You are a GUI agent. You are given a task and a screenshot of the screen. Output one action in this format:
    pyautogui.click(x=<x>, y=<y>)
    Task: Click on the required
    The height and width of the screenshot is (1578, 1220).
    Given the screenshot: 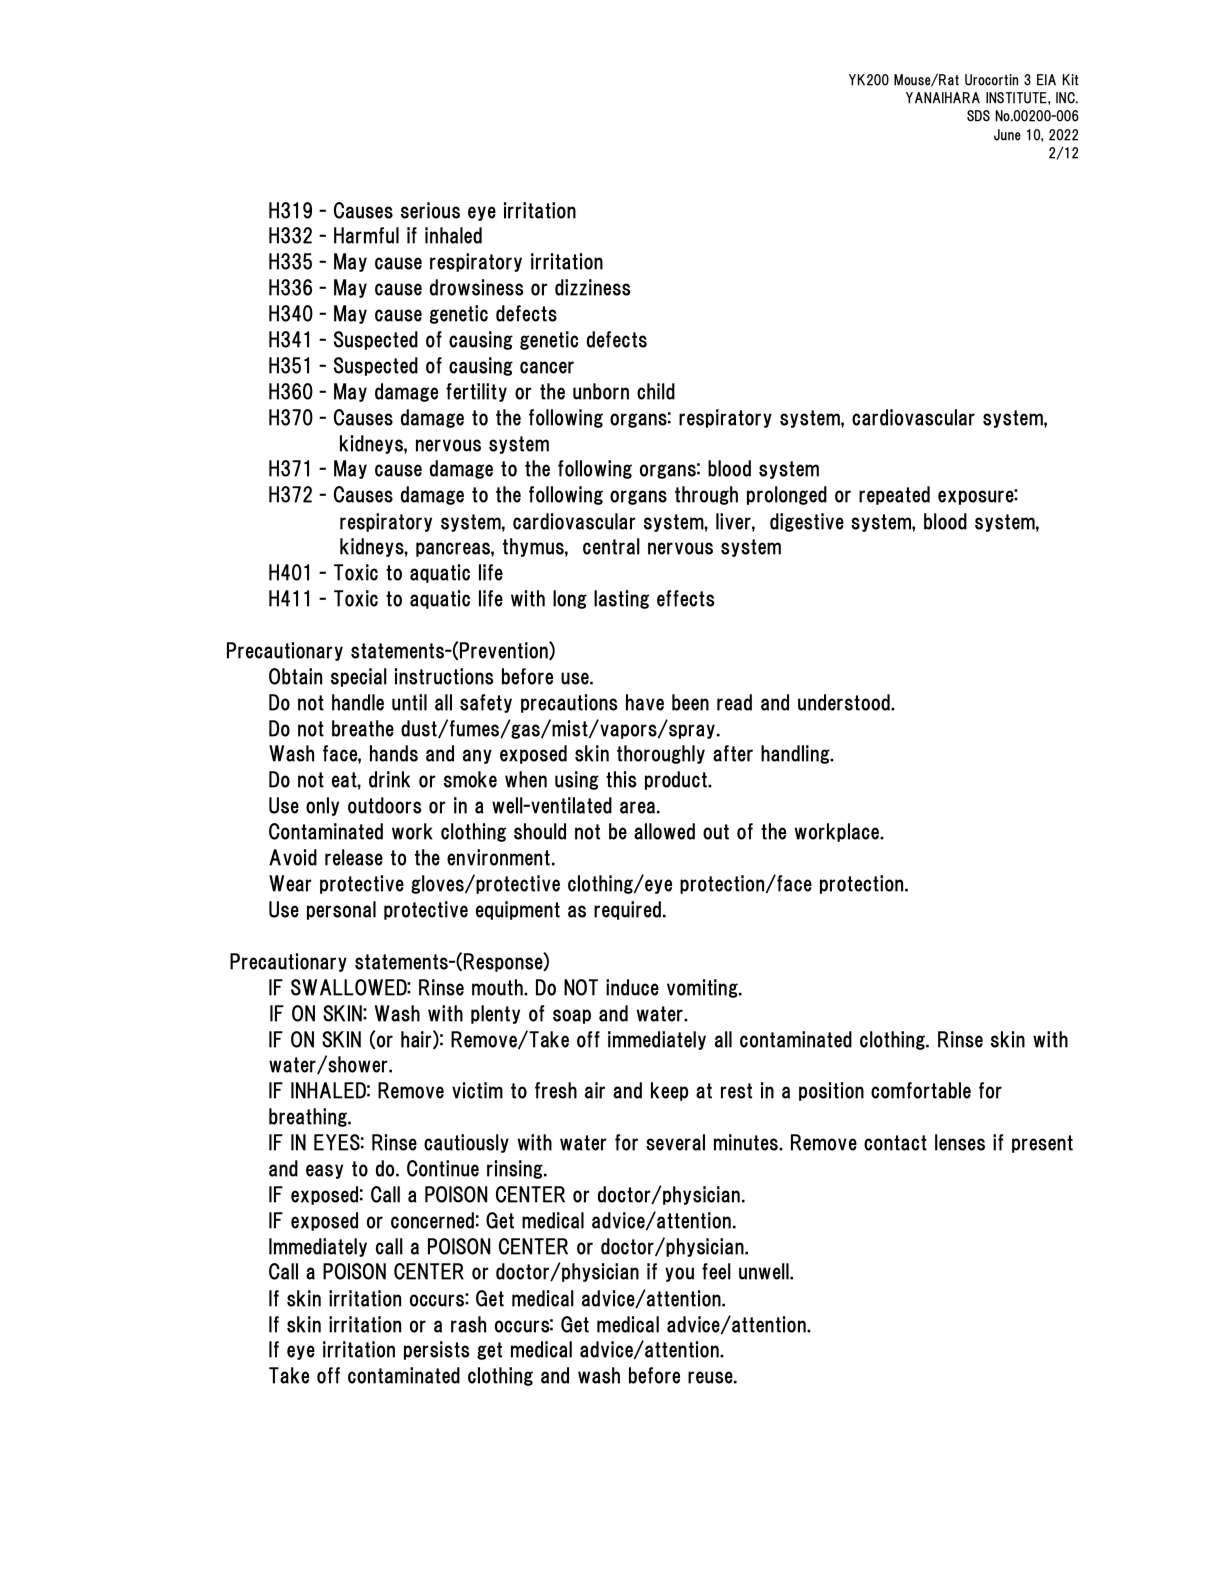 What is the action you would take?
    pyautogui.click(x=627, y=910)
